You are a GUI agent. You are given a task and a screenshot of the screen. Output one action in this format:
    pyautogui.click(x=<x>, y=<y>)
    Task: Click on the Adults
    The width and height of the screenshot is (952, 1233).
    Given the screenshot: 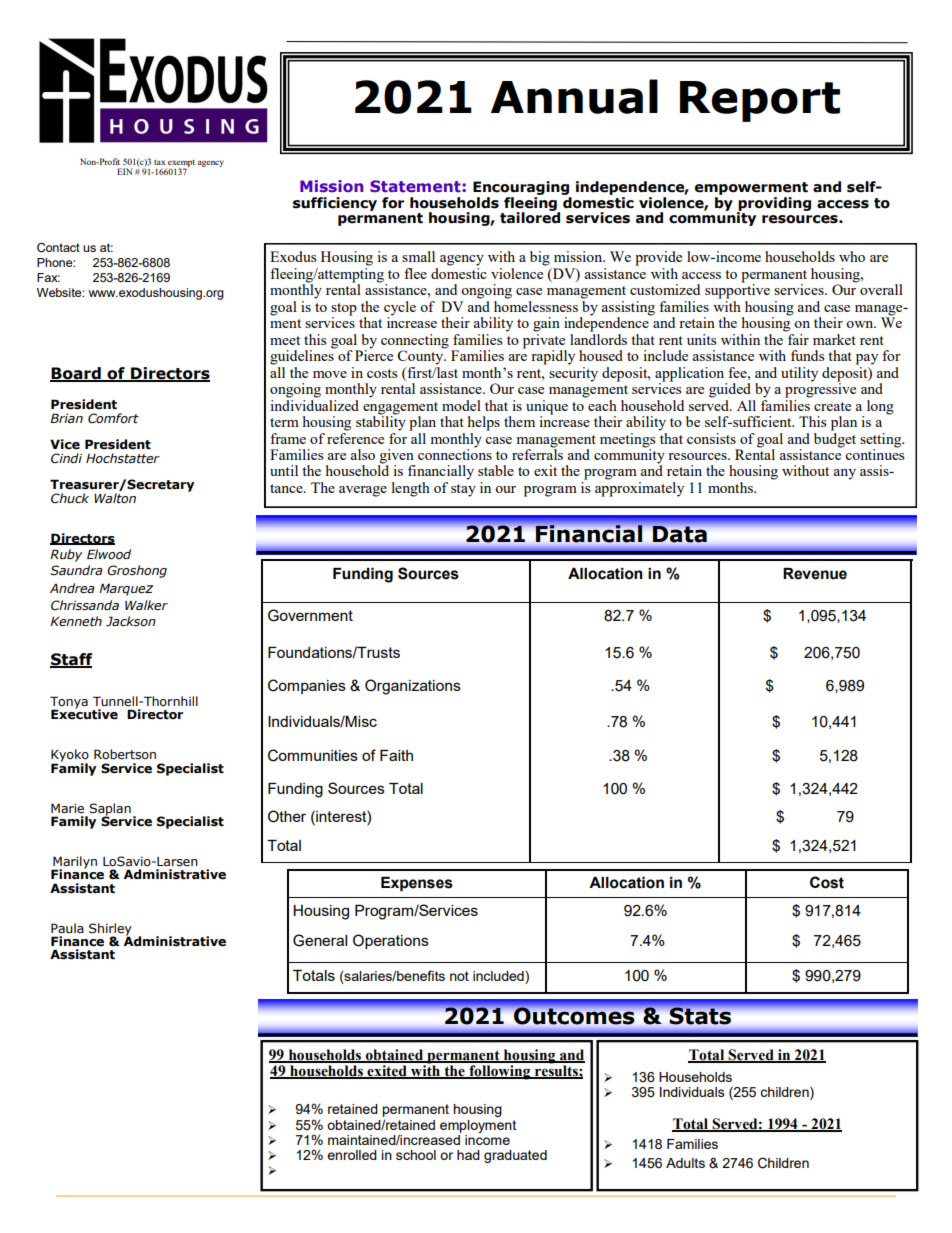 What is the action you would take?
    pyautogui.click(x=685, y=1163)
